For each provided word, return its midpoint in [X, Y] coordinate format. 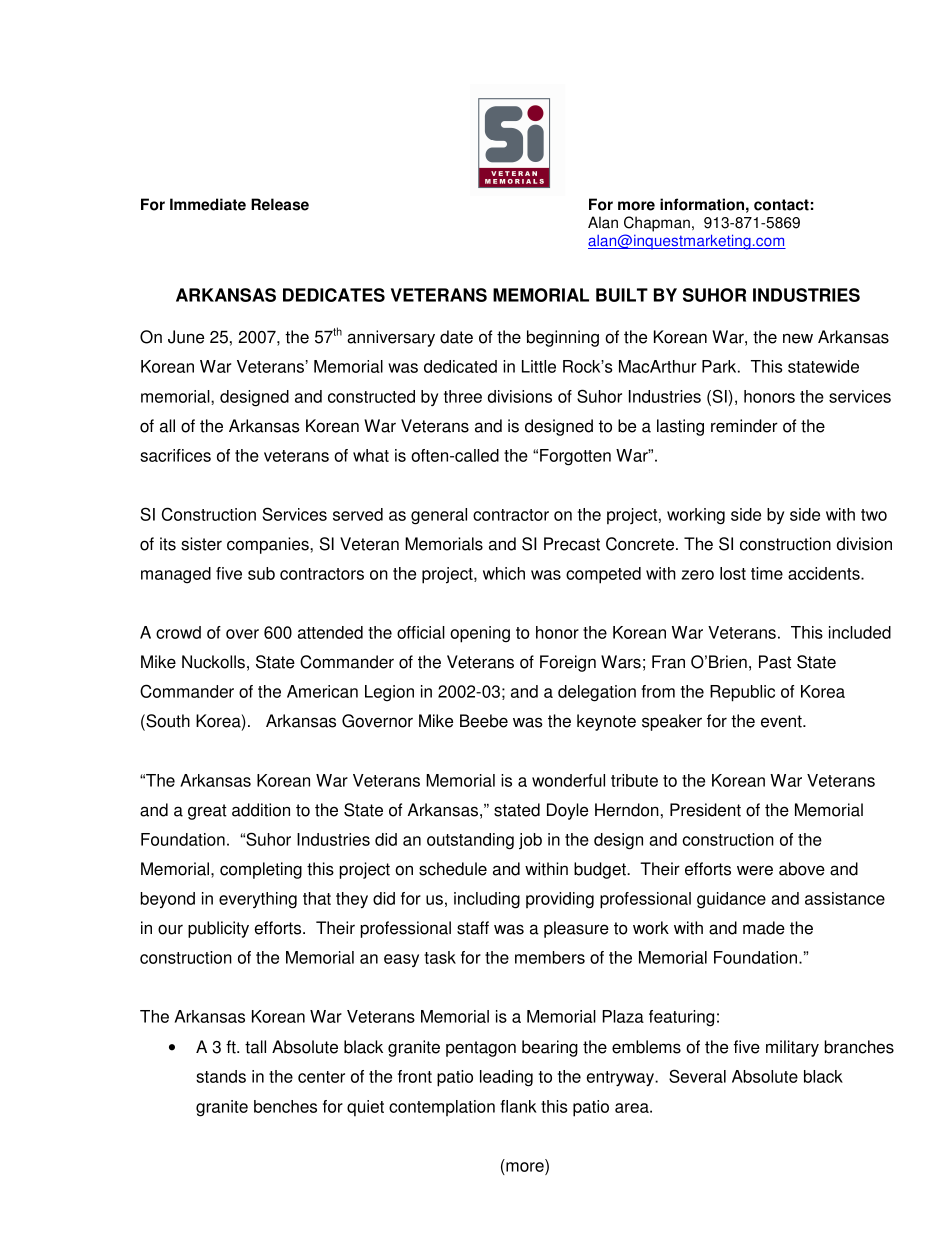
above [802, 869]
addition [261, 810]
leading [506, 1078]
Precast [572, 544]
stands [221, 1076]
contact [781, 205]
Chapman [657, 224]
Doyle [567, 811]
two [874, 515]
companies [269, 545]
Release [280, 204]
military [792, 1048]
